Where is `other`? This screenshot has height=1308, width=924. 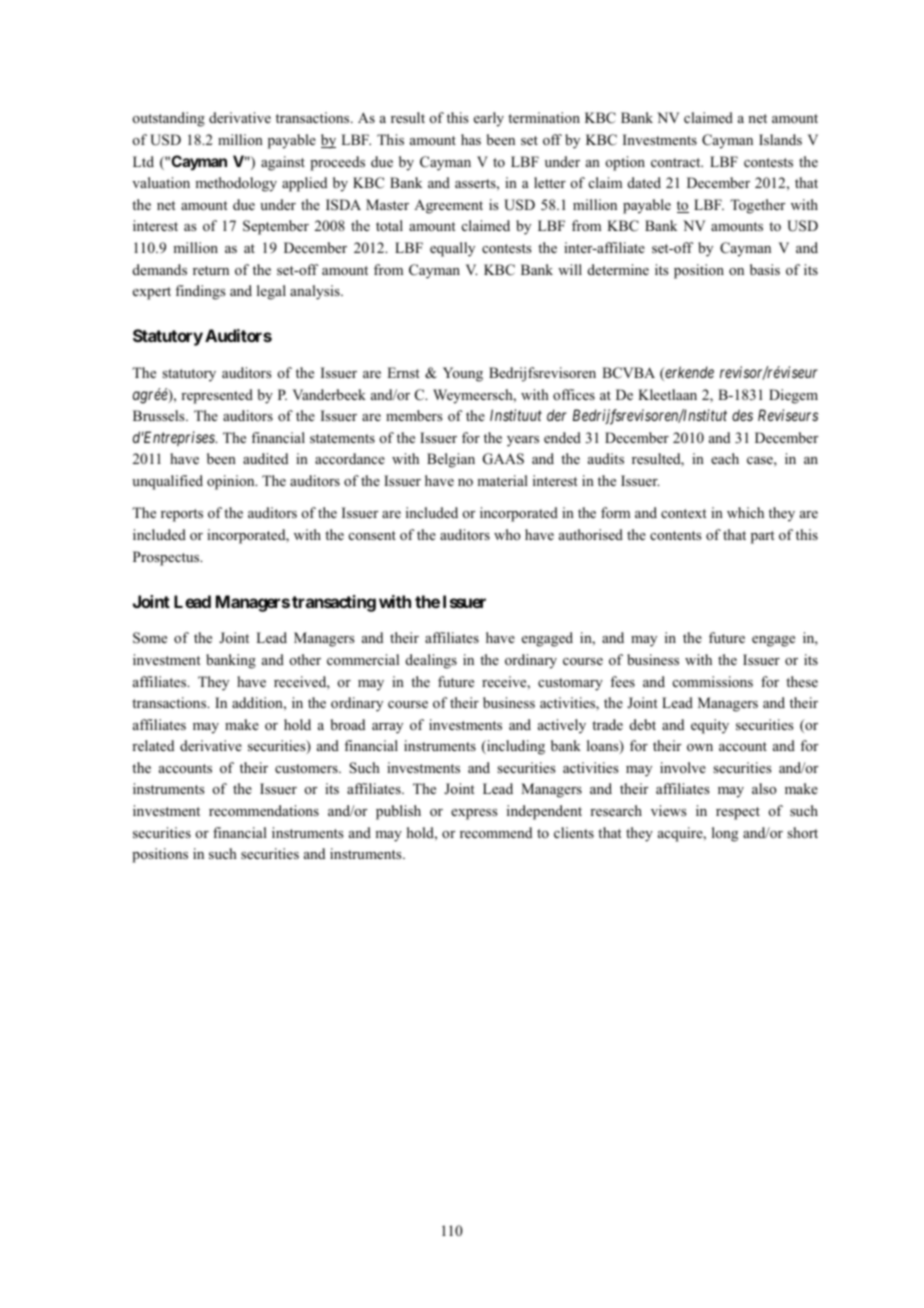 other is located at coordinates (305, 659).
